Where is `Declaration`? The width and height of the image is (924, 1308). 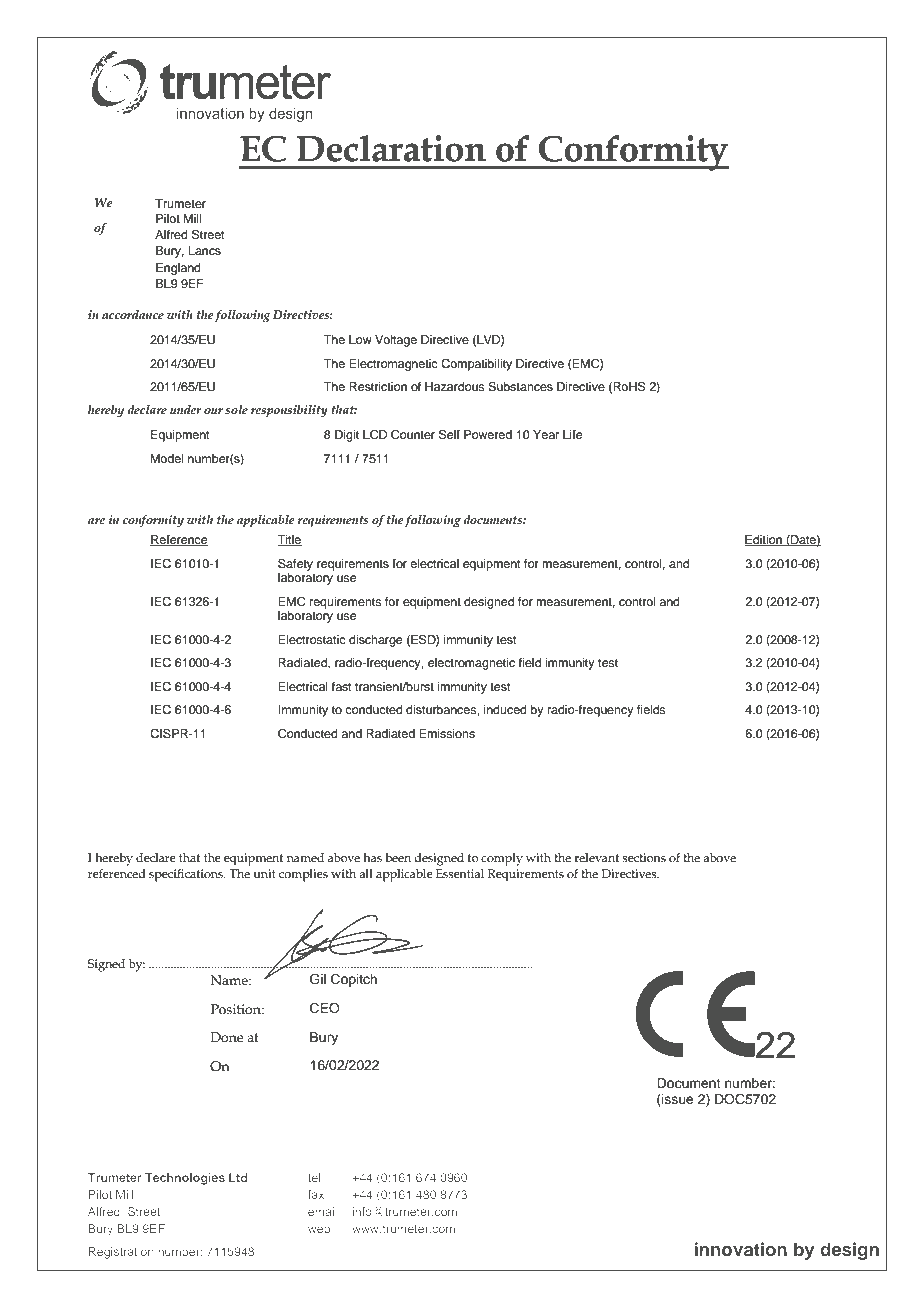 Declaration is located at coordinates (391, 148).
